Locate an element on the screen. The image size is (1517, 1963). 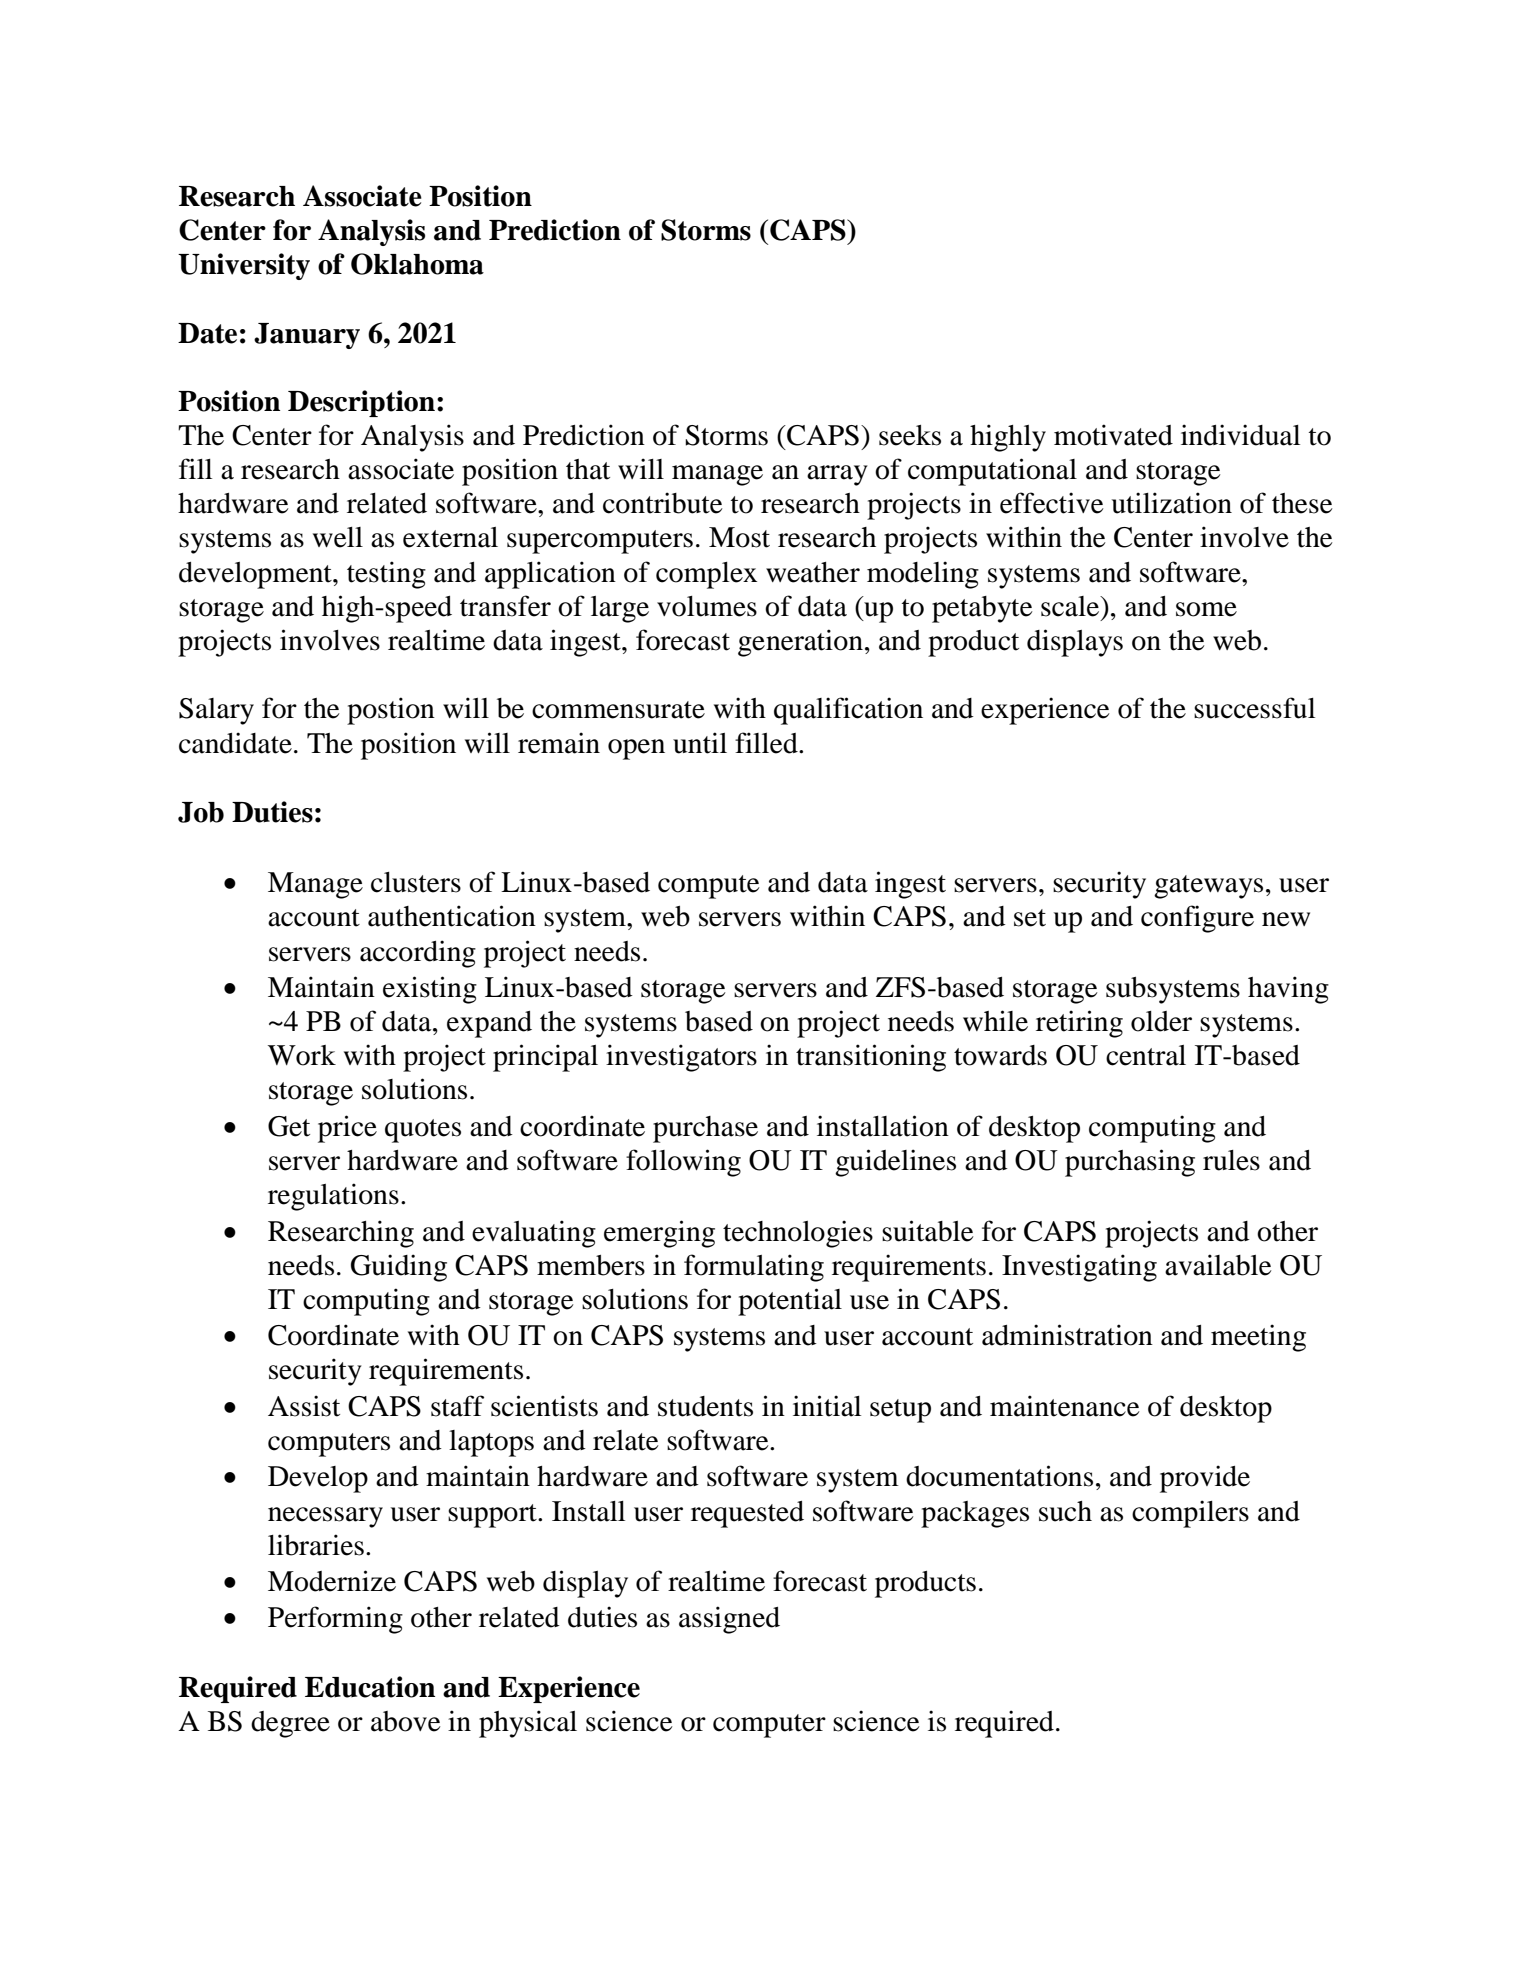
purchase is located at coordinates (705, 1129).
